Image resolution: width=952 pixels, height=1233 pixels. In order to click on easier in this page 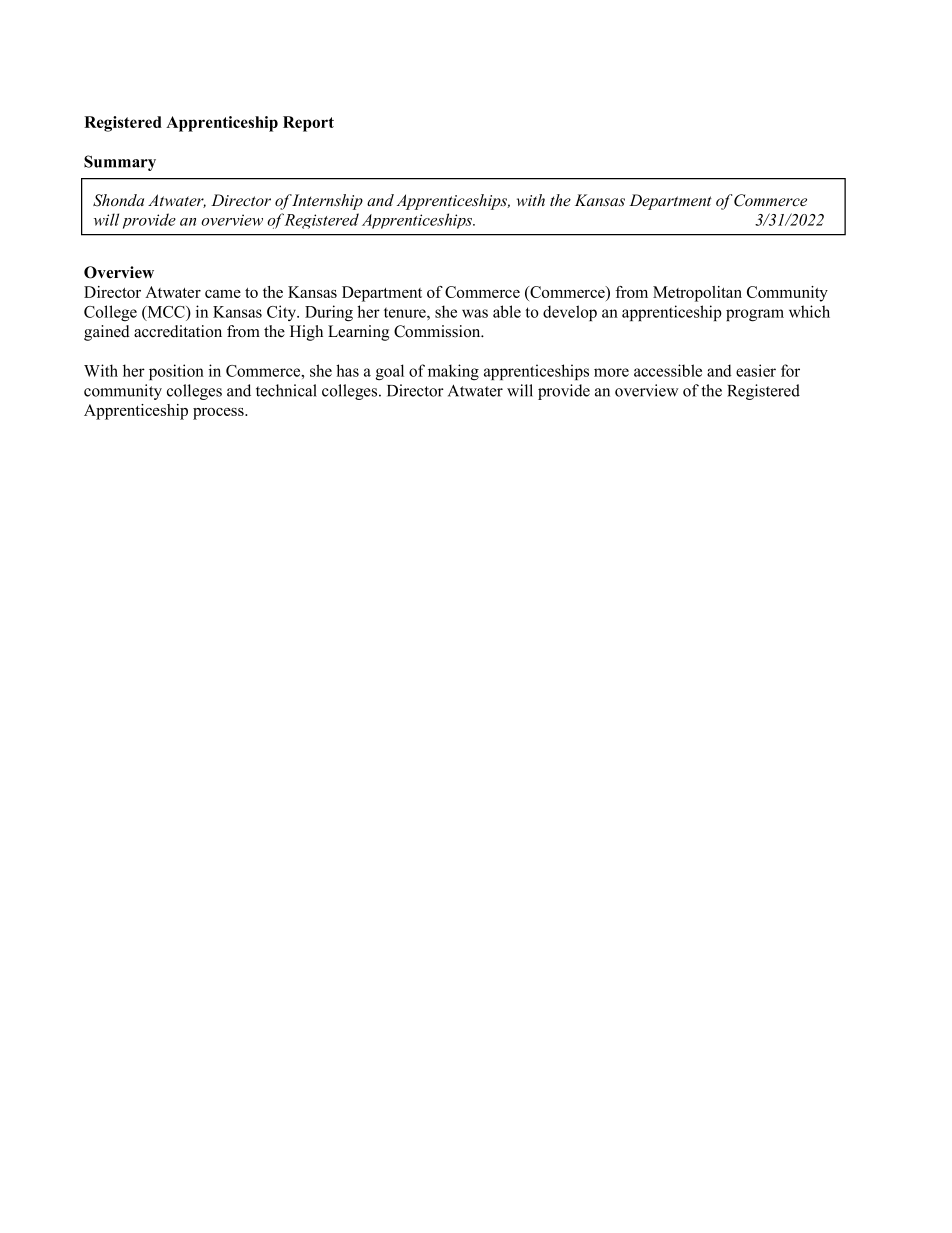, I will do `click(756, 370)`.
